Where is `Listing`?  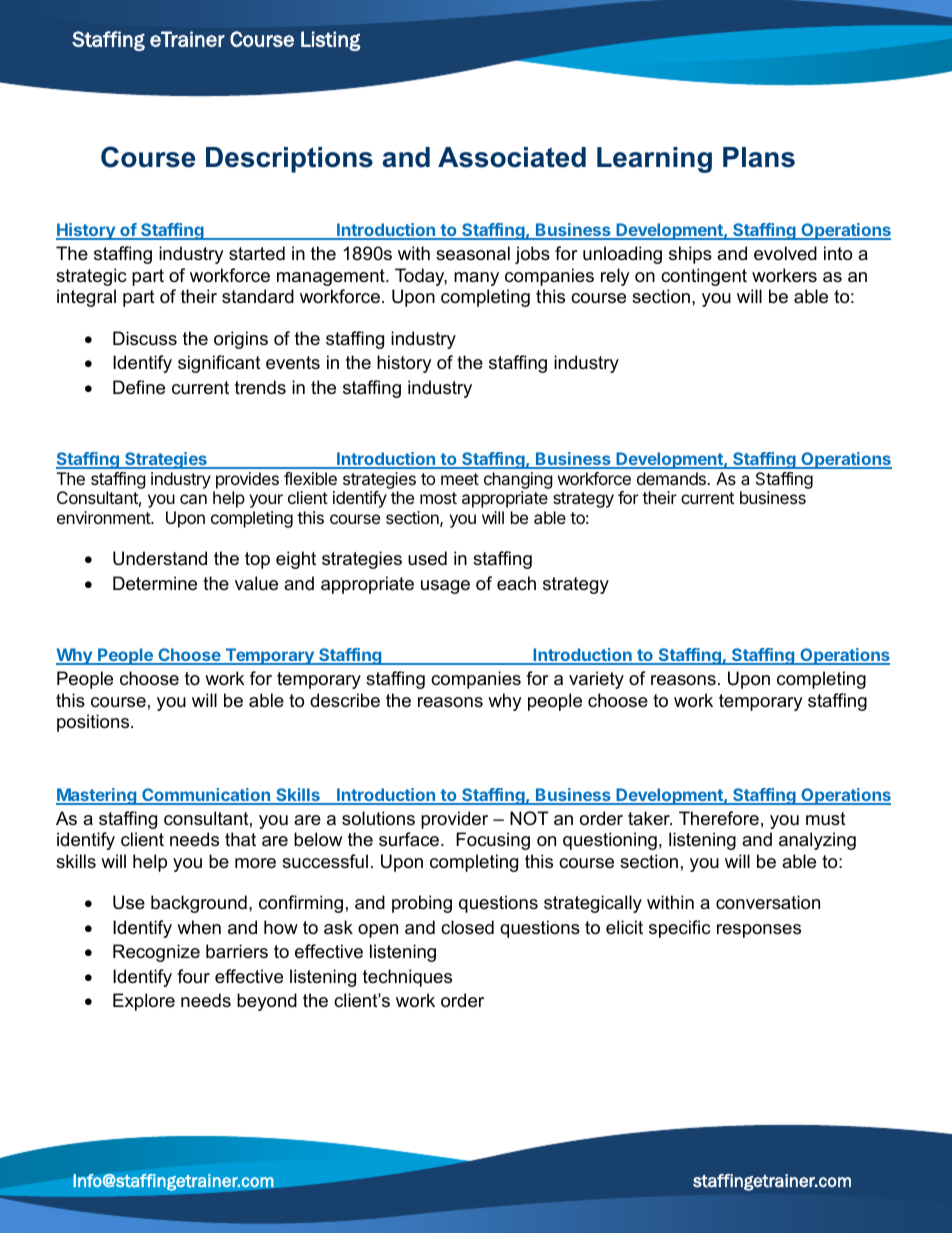 Listing is located at coordinates (331, 41).
